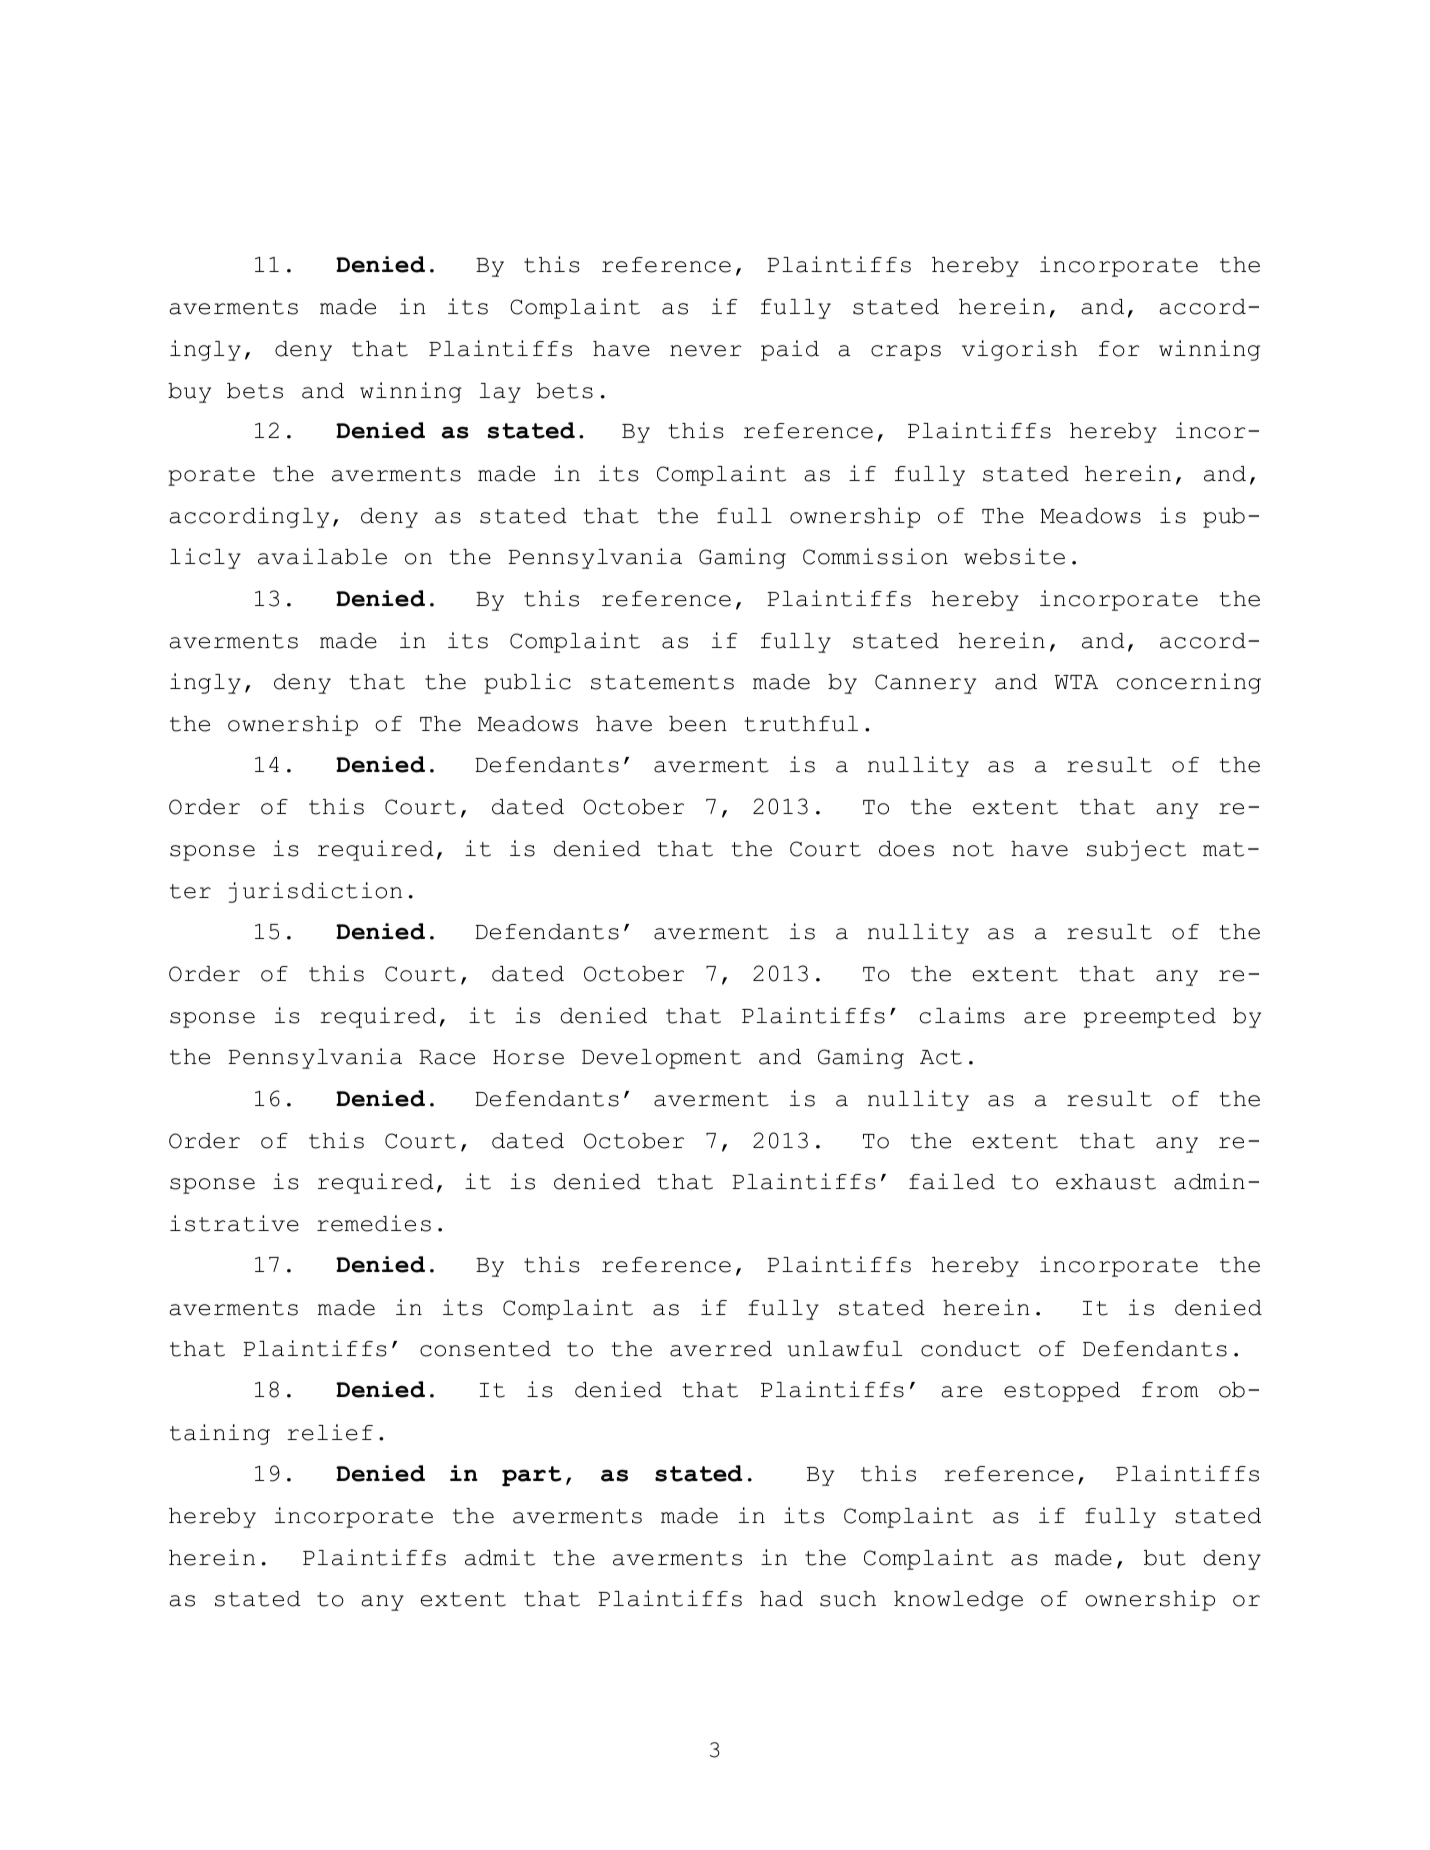  What do you see at coordinates (698, 724) in the screenshot?
I see `been` at bounding box center [698, 724].
